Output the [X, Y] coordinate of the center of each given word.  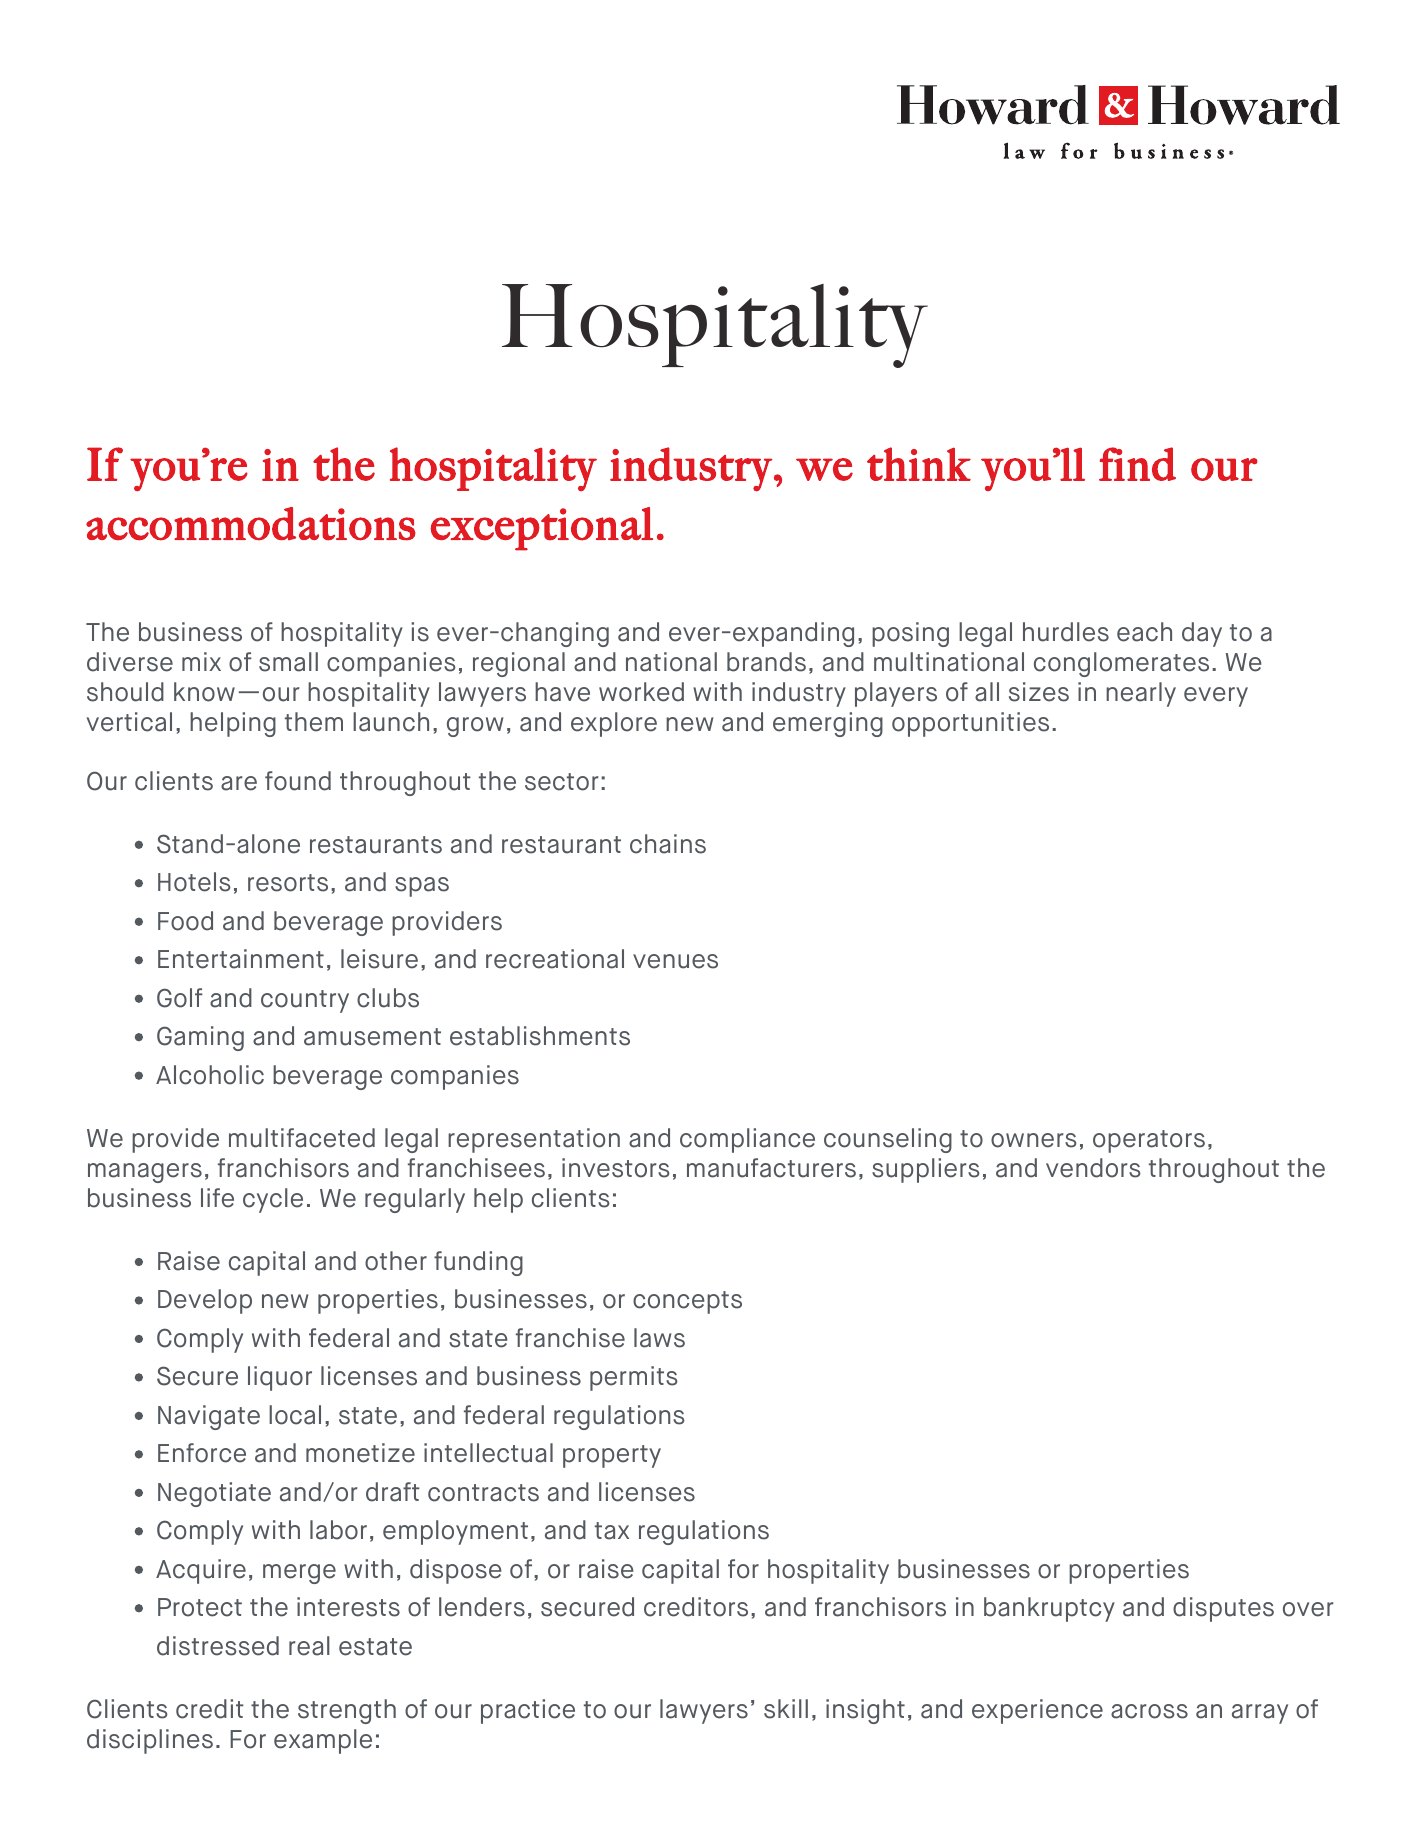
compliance [747, 1140]
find [1137, 464]
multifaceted [302, 1138]
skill [786, 1709]
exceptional [541, 529]
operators [1149, 1141]
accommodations [251, 524]
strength [347, 1711]
